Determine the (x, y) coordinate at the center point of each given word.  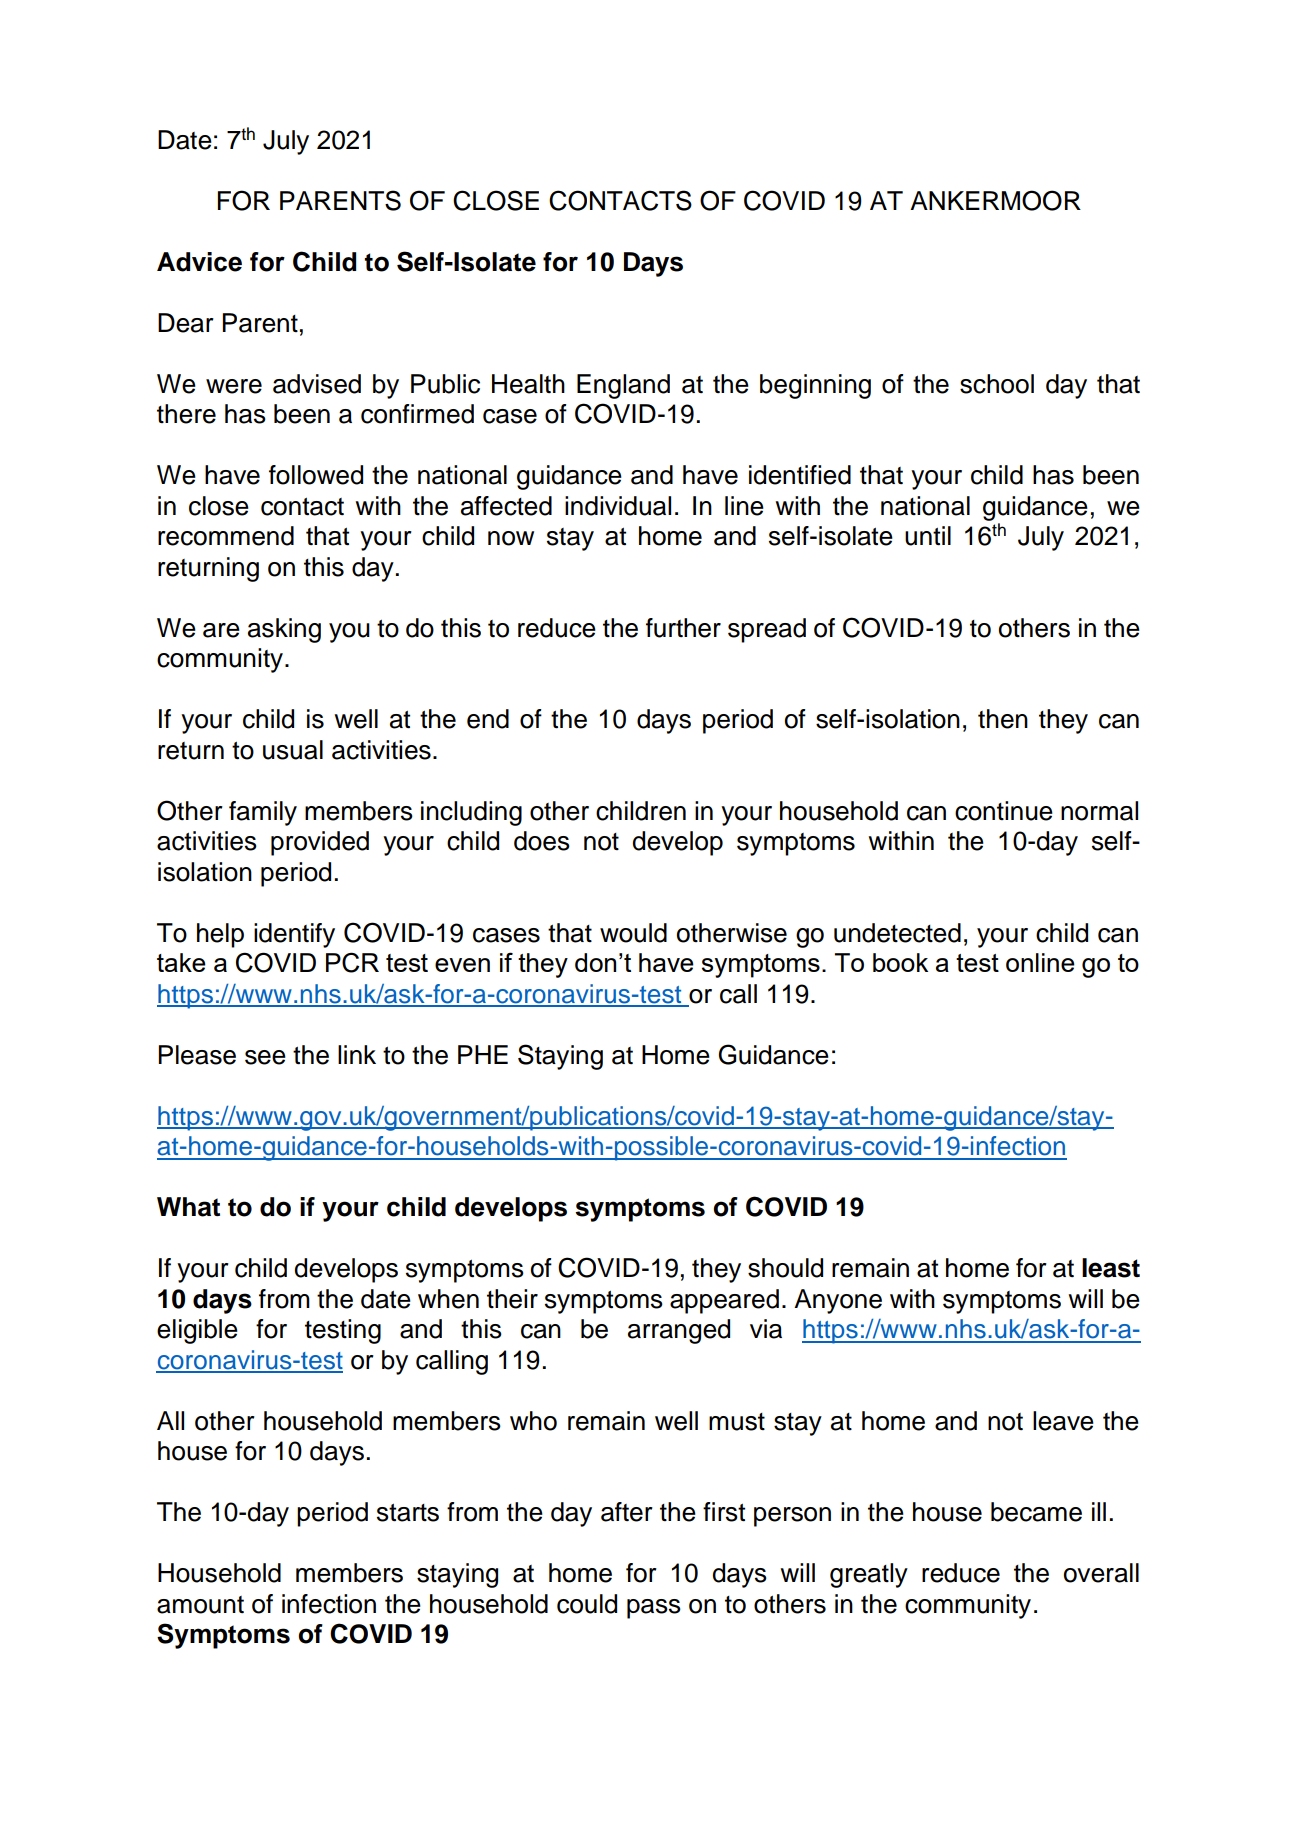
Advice (199, 262)
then (1003, 719)
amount (200, 1605)
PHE (483, 1054)
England (623, 386)
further (683, 628)
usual (293, 750)
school (997, 384)
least (1111, 1268)
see (265, 1057)
